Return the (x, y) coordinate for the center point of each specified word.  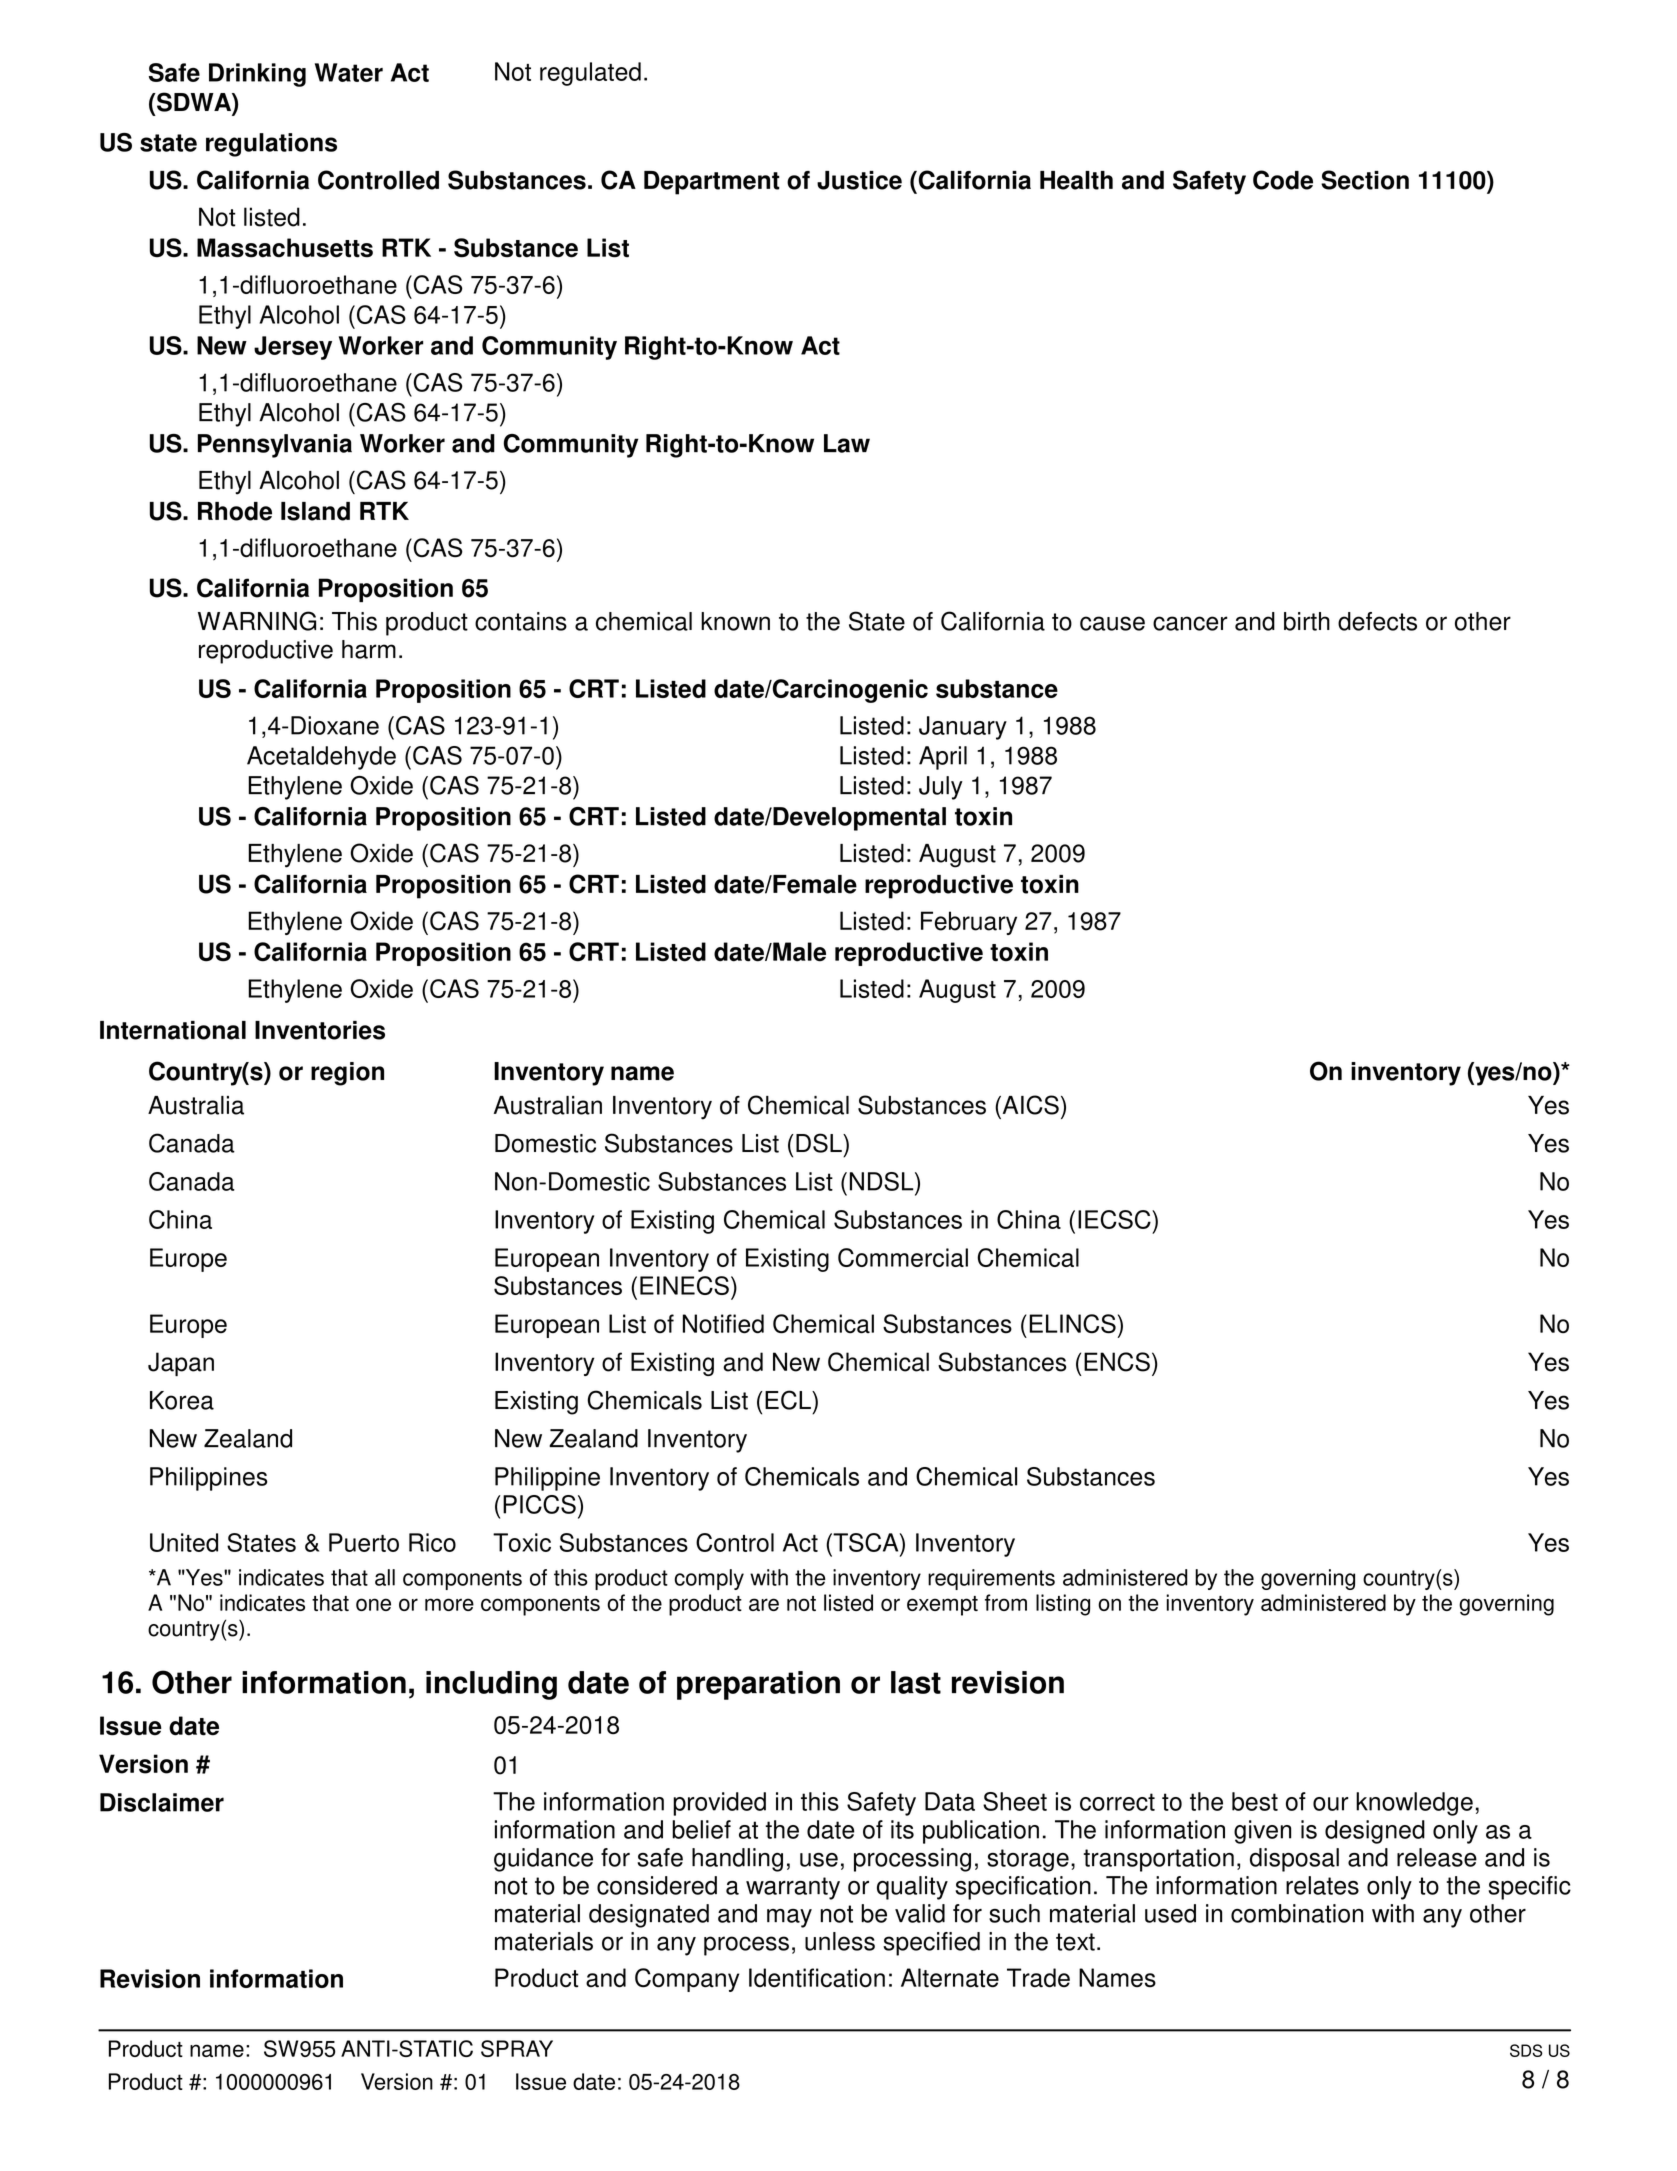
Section (1365, 180)
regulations (271, 145)
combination (1297, 1913)
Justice (859, 180)
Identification (817, 1978)
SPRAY (517, 2048)
